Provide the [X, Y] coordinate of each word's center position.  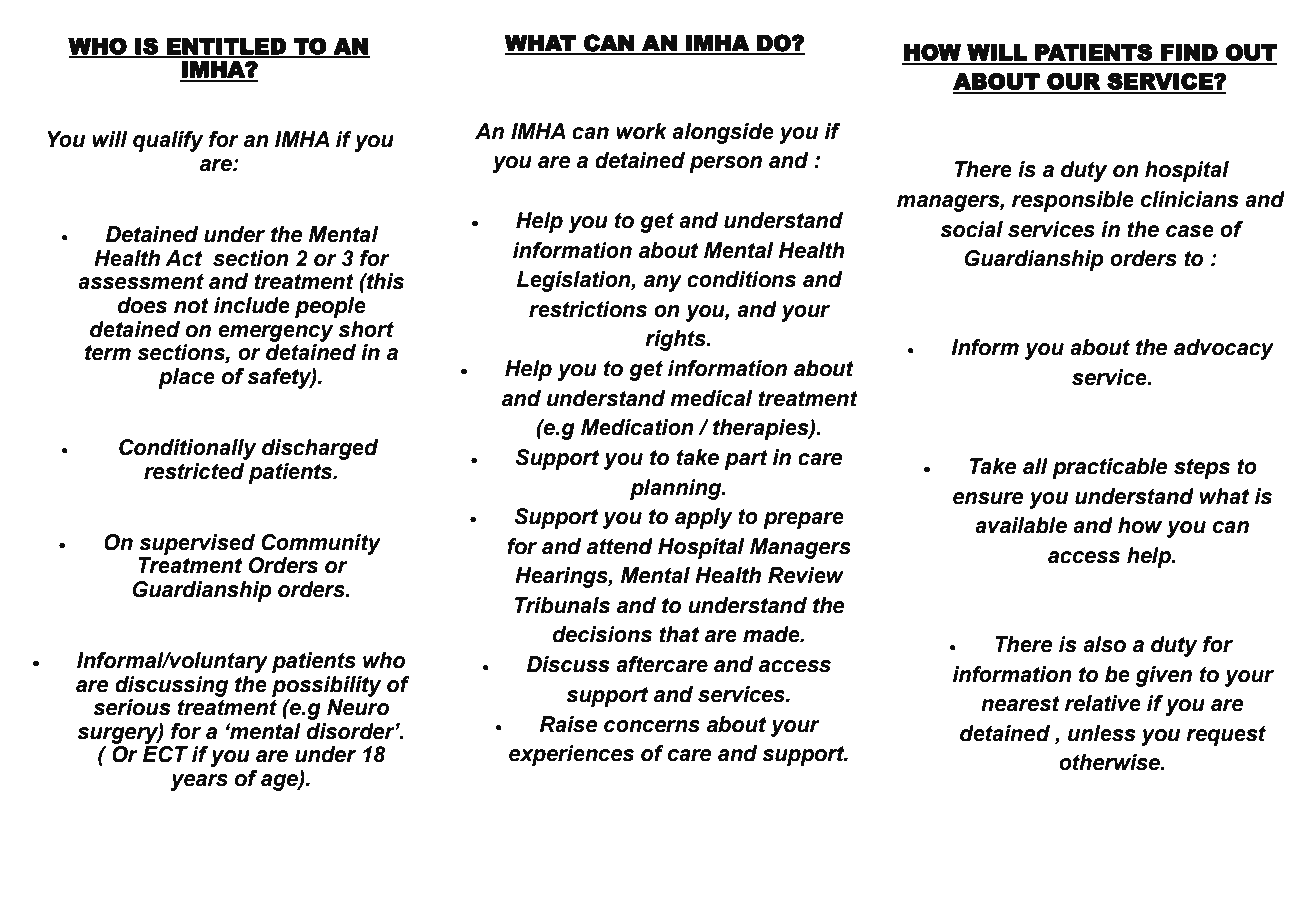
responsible [1073, 201]
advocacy [1224, 349]
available [1021, 525]
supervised [197, 544]
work [641, 131]
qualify [168, 141]
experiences [571, 755]
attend [620, 546]
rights [676, 340]
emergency [276, 333]
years [199, 782]
